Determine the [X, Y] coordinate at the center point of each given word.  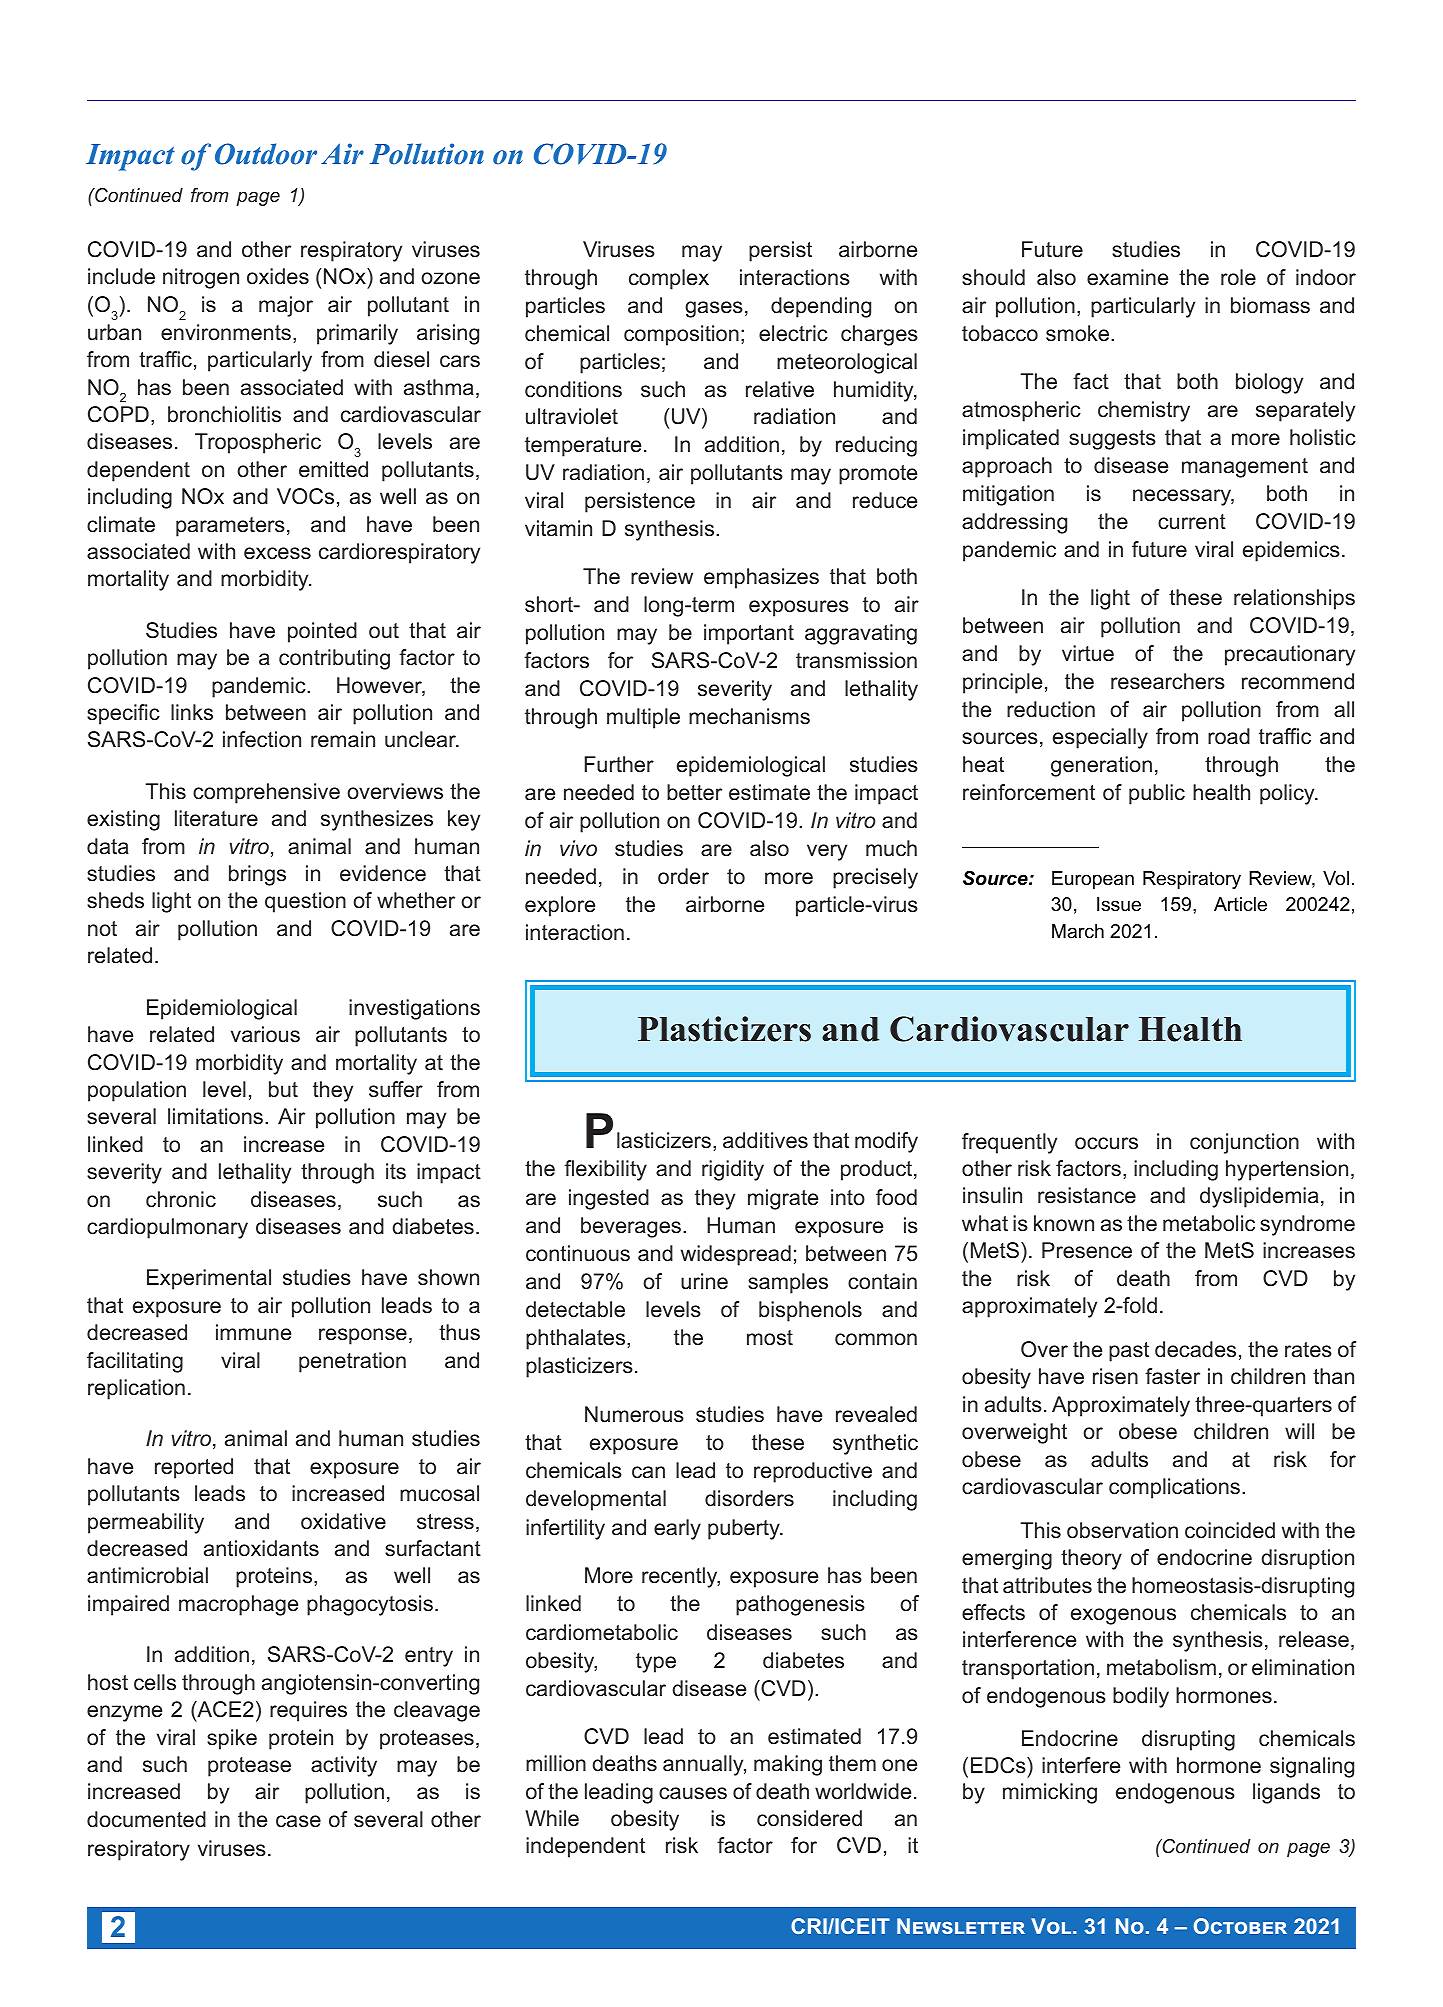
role [1238, 277]
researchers [1168, 681]
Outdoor [266, 154]
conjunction [1244, 1143]
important [749, 634]
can [648, 1472]
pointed [322, 632]
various [265, 1034]
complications [1174, 1488]
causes [693, 1793]
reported [194, 1468]
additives [765, 1140]
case [298, 1821]
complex [669, 279]
